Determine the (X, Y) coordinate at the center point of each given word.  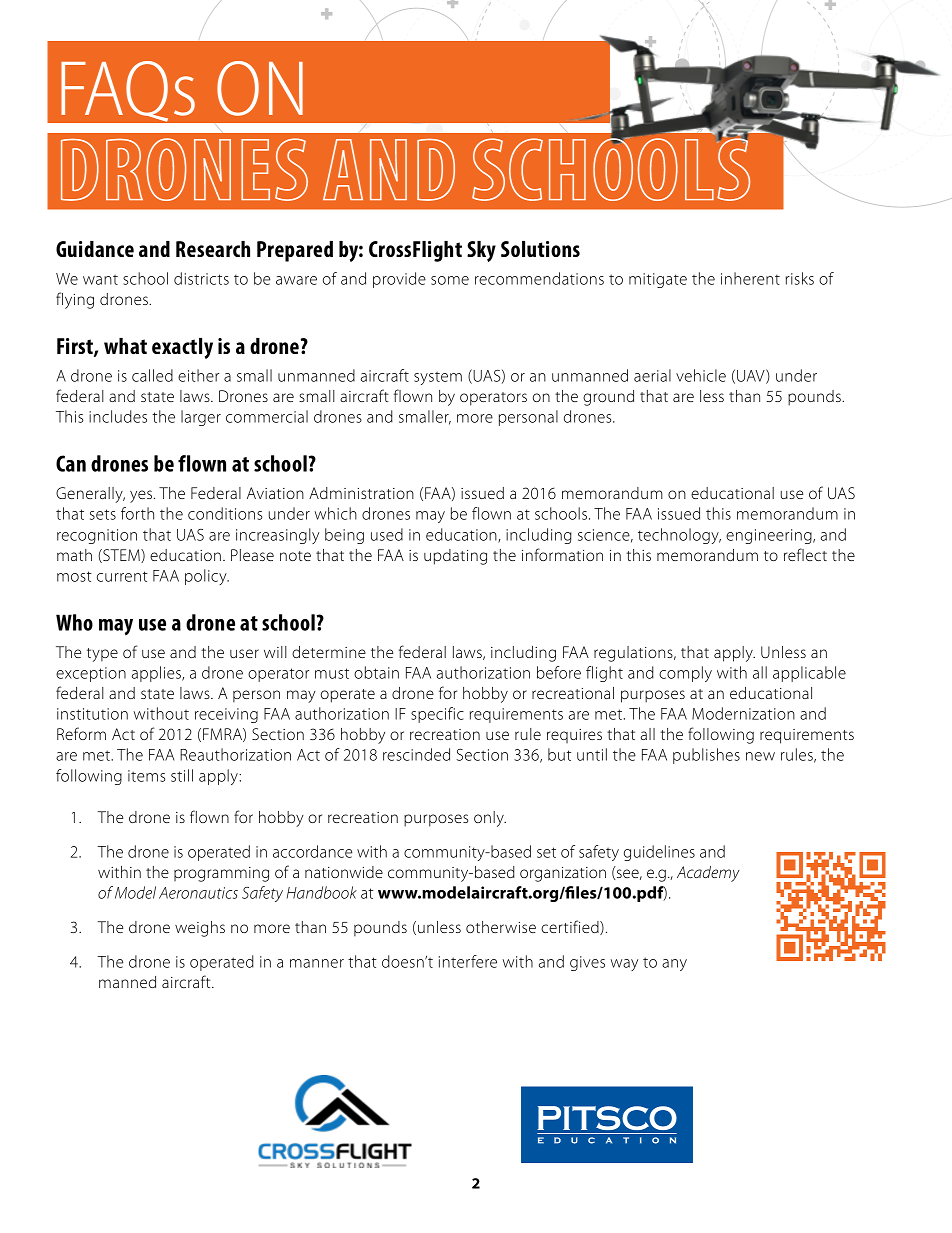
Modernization (743, 713)
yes (142, 496)
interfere (468, 961)
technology (679, 536)
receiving (226, 715)
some (450, 280)
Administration (361, 493)
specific (437, 715)
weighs (200, 929)
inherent (750, 278)
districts (201, 278)
